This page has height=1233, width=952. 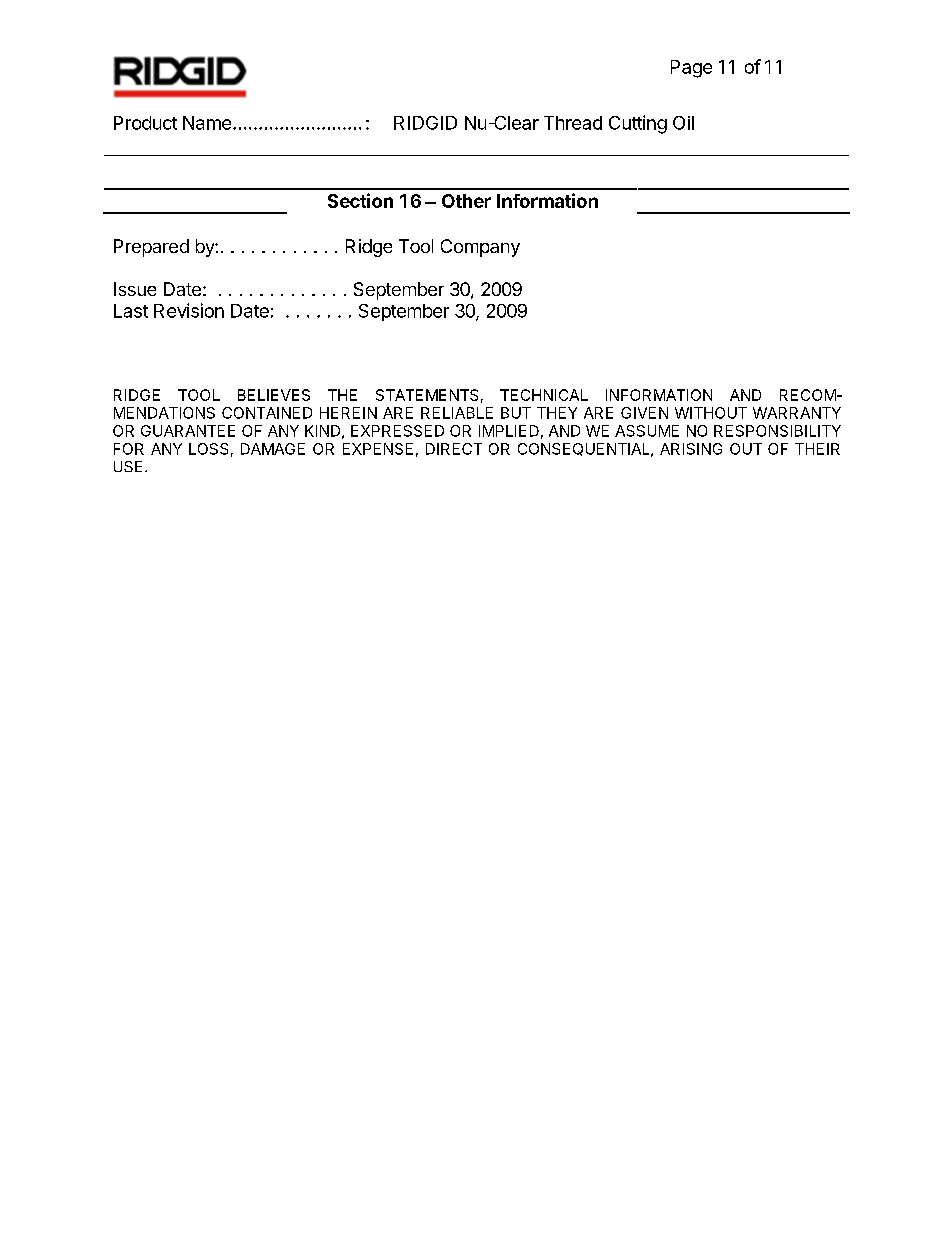 What do you see at coordinates (427, 395) in the page?
I see `STATEMENTS` at bounding box center [427, 395].
